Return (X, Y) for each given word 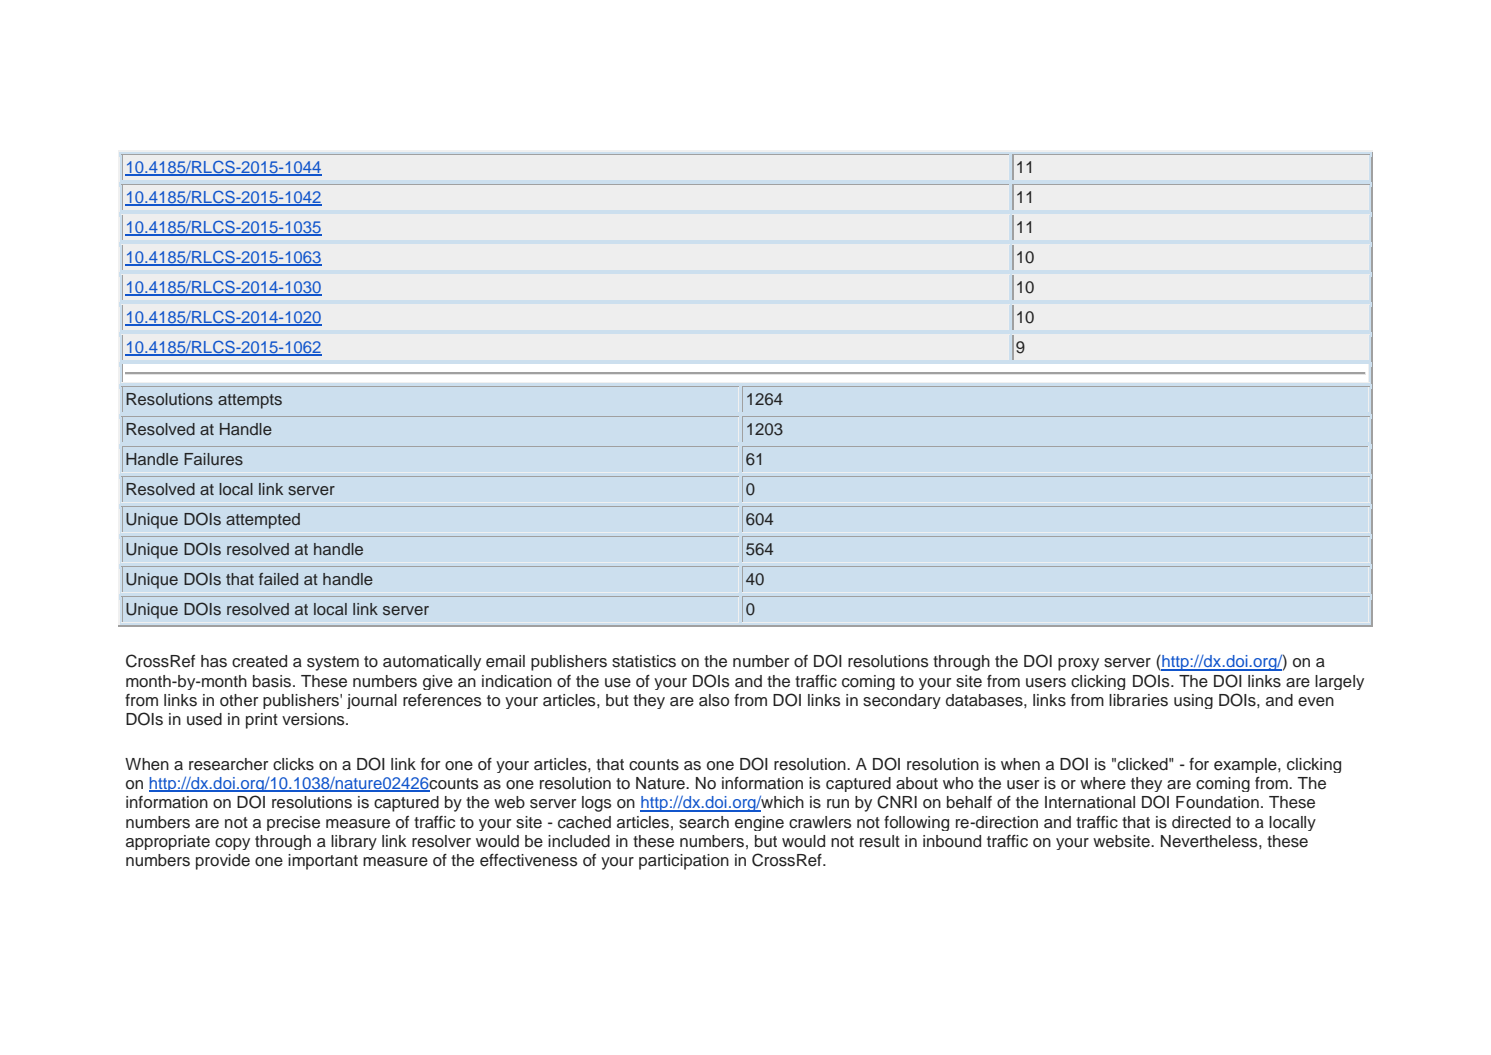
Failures (213, 459)
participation (684, 862)
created (259, 661)
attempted (263, 521)
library (354, 842)
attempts (250, 401)
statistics (644, 661)
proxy (1078, 664)
